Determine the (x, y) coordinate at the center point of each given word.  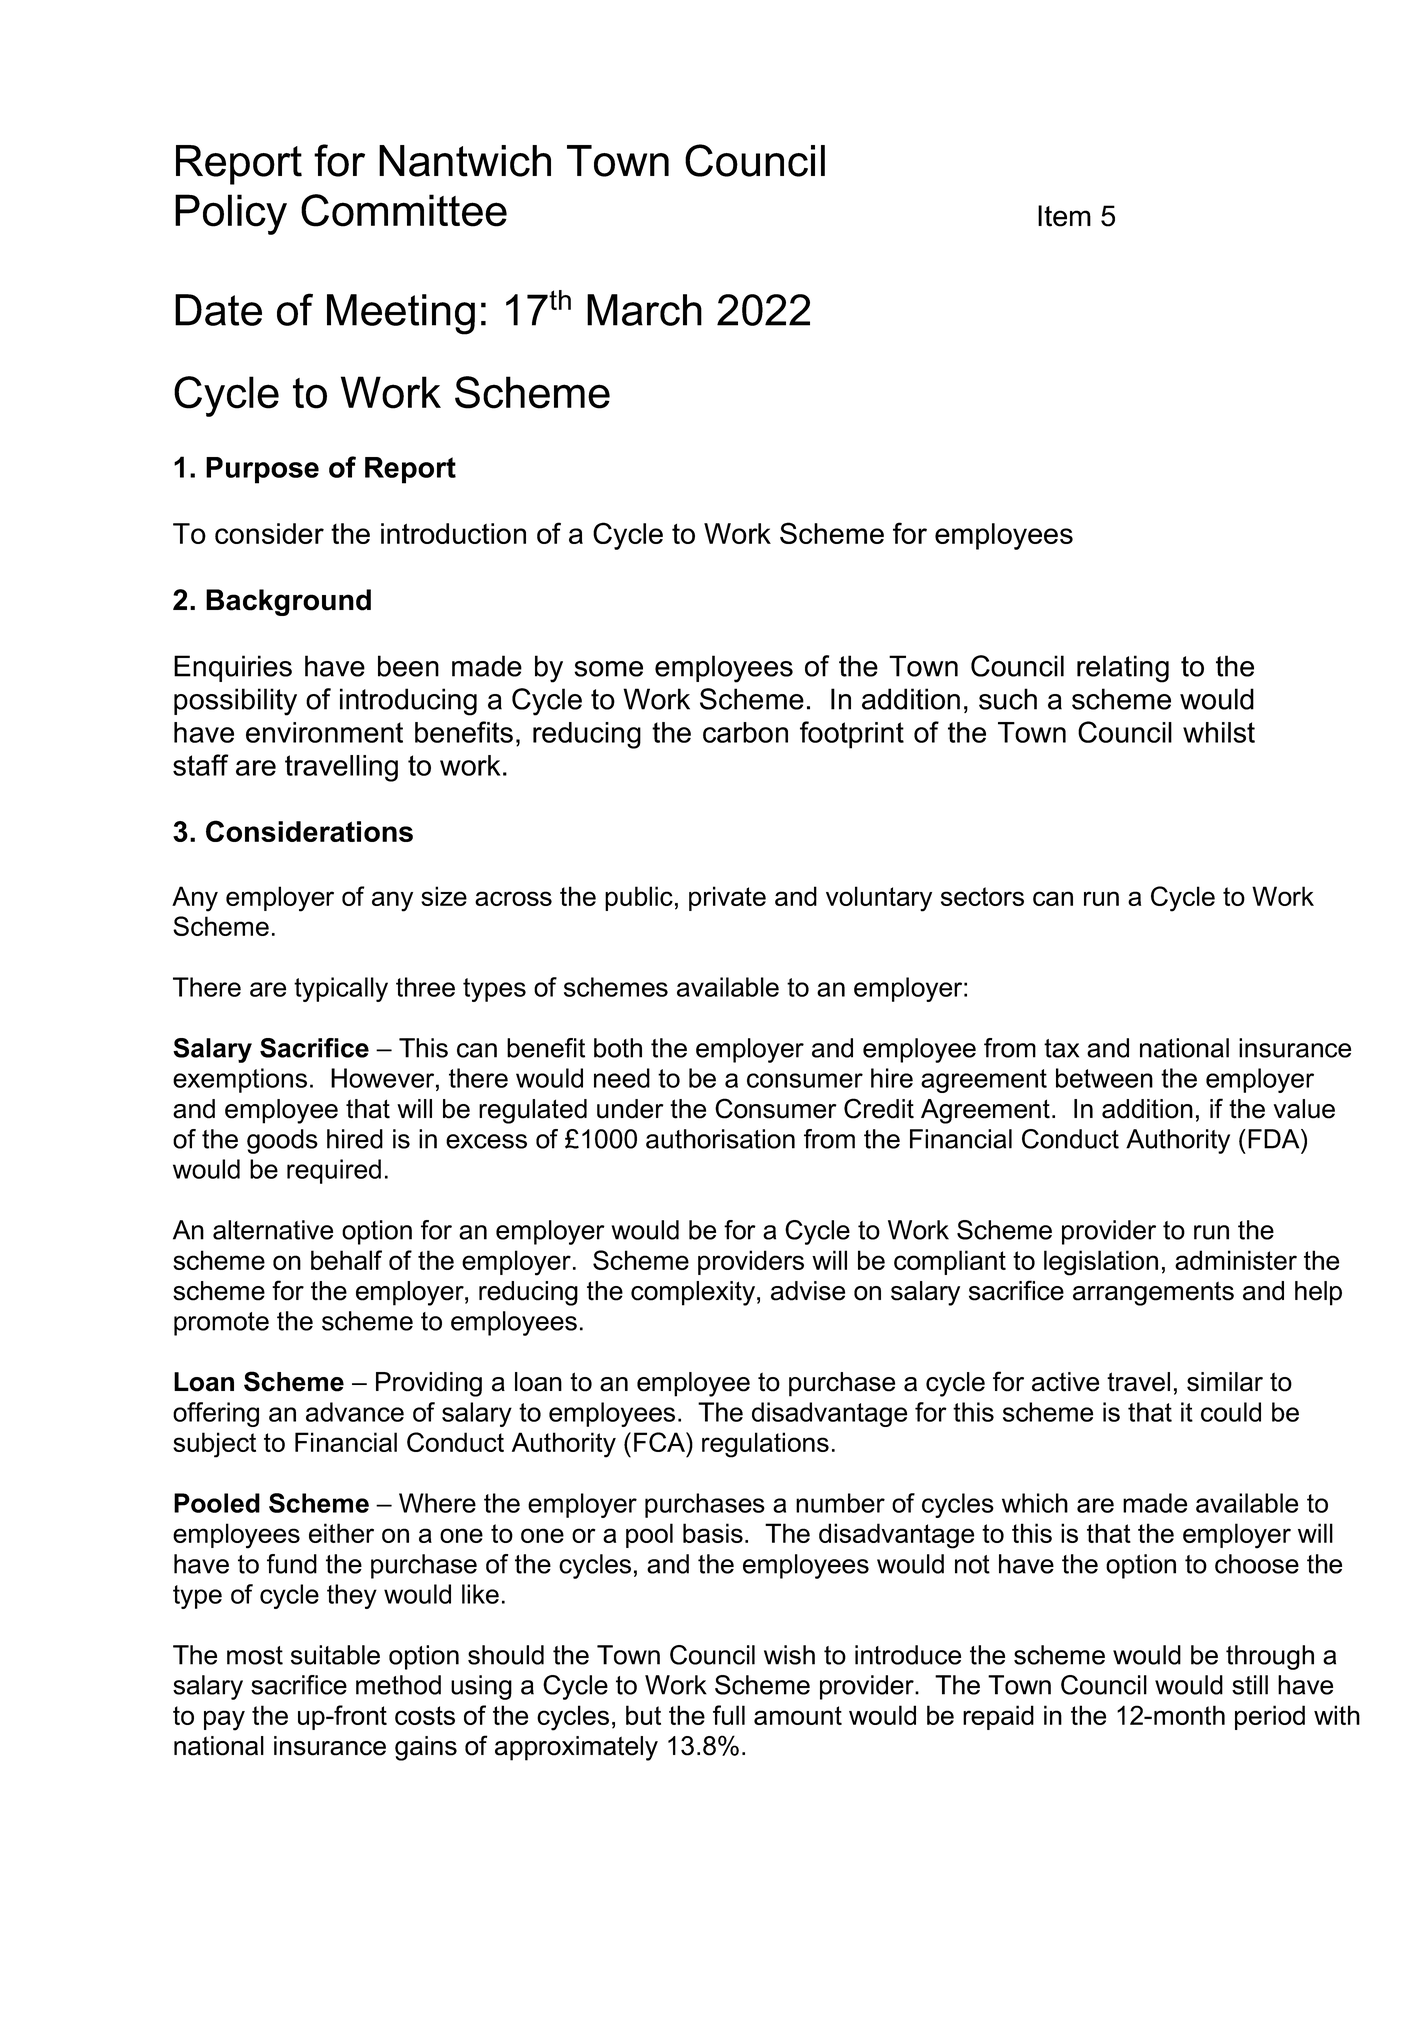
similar (1225, 1382)
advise (808, 1291)
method (398, 1685)
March (644, 310)
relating (1123, 669)
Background (288, 602)
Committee (404, 210)
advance (355, 1412)
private (727, 898)
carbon (745, 732)
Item (1064, 216)
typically (341, 989)
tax (1061, 1048)
